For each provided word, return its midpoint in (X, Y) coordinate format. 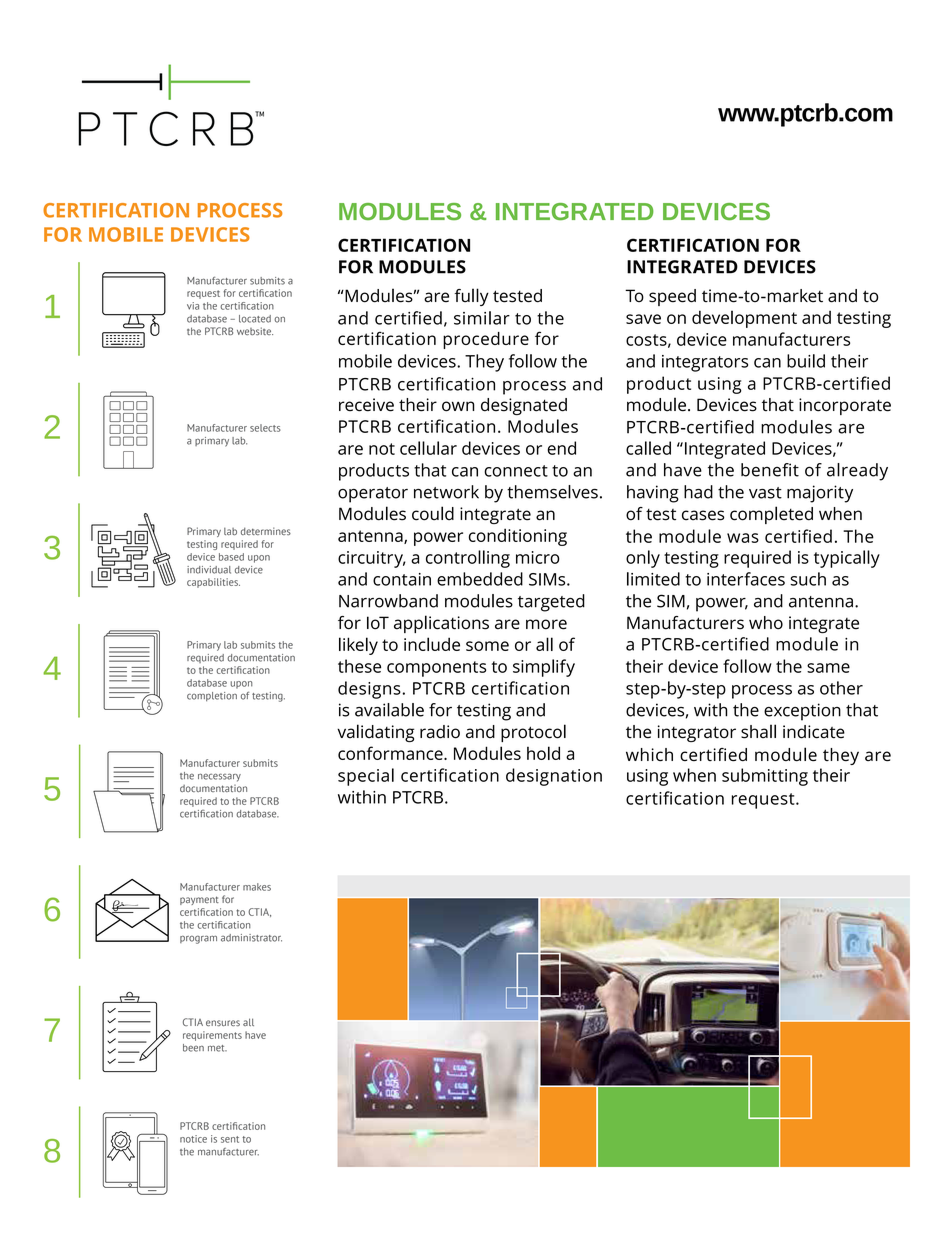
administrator (251, 938)
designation (554, 777)
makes (257, 887)
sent (230, 1139)
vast (765, 493)
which (649, 755)
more (546, 624)
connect (516, 471)
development (744, 319)
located (255, 319)
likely (358, 646)
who (766, 623)
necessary (219, 777)
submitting (765, 777)
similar (482, 318)
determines (266, 531)
